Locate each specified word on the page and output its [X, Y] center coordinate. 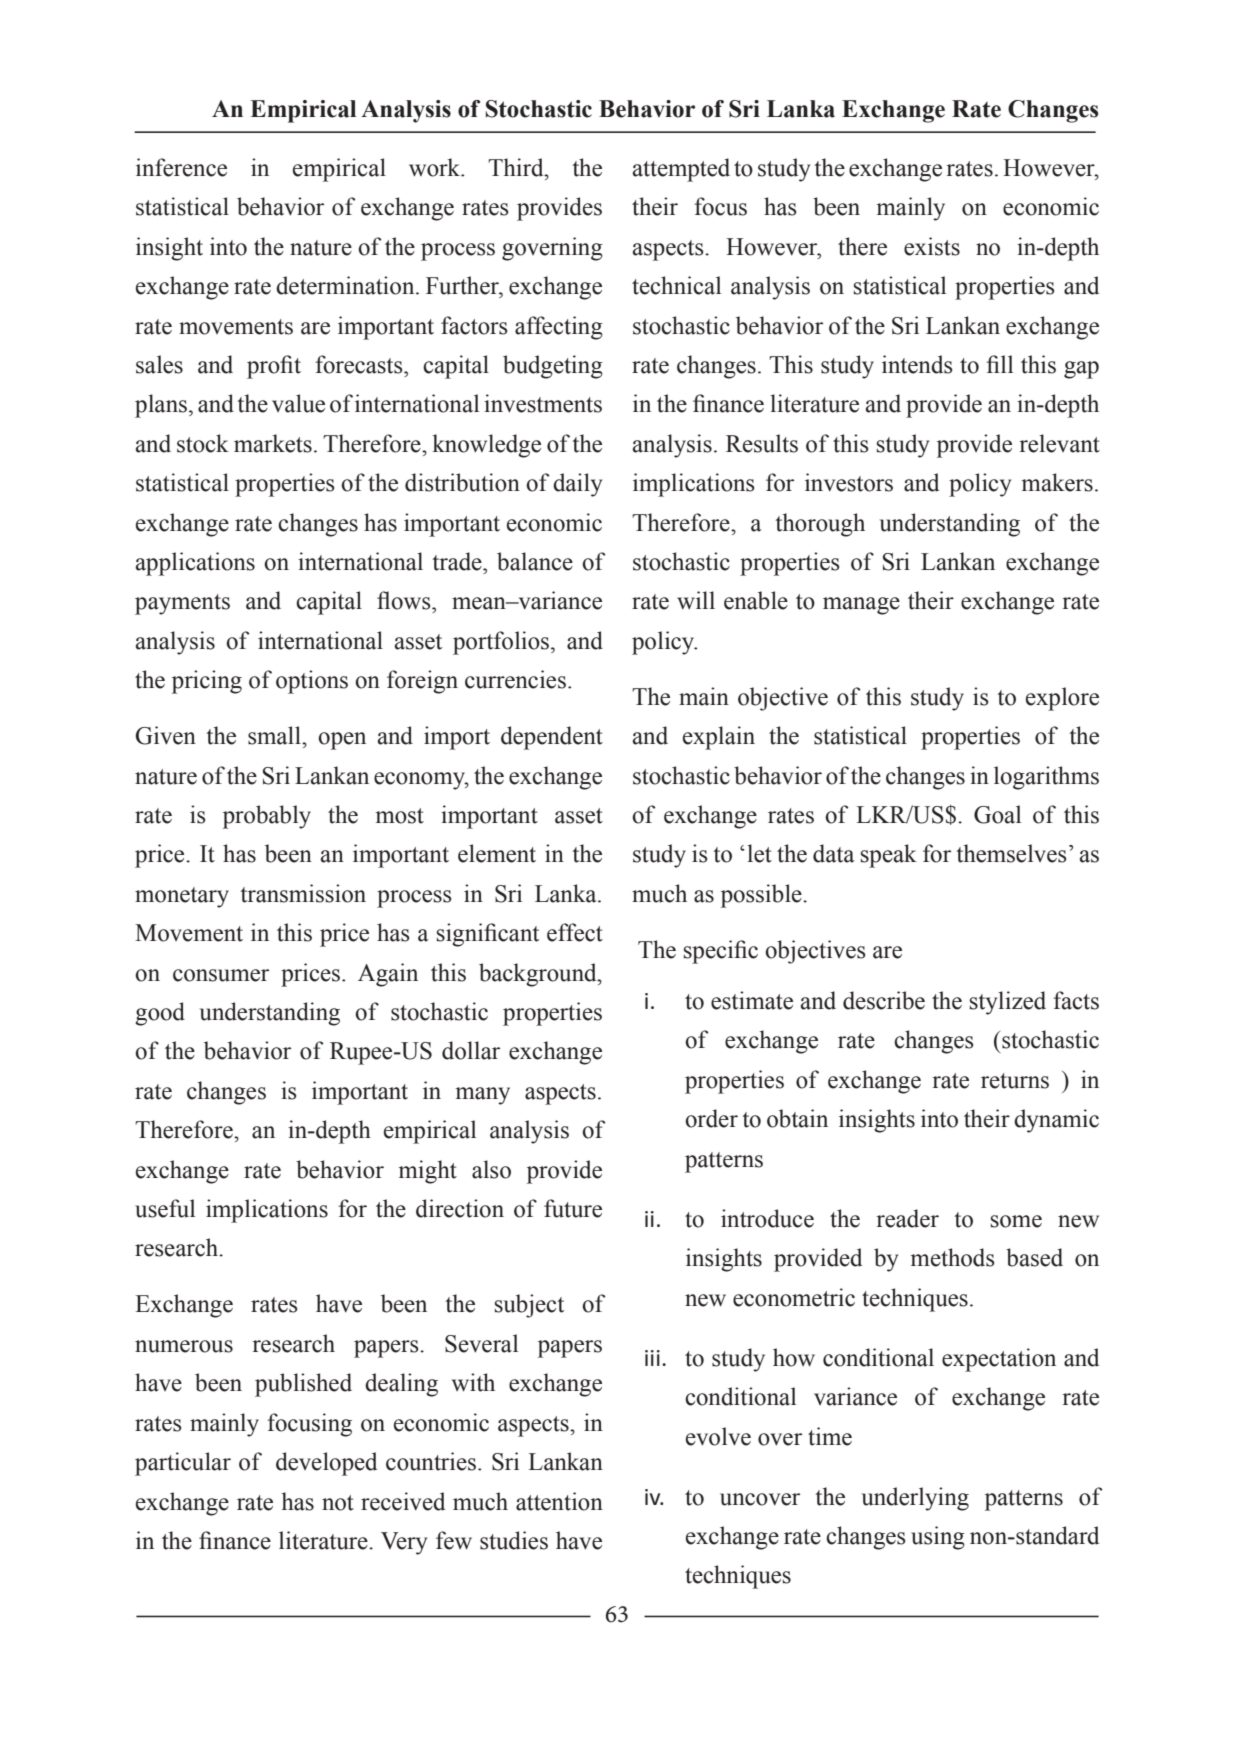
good [160, 1014]
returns [1015, 1081]
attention [559, 1501]
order [711, 1118]
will [696, 600]
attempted [681, 170]
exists [932, 246]
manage [861, 606]
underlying [915, 1499]
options [312, 682]
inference [181, 167]
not [338, 1503]
